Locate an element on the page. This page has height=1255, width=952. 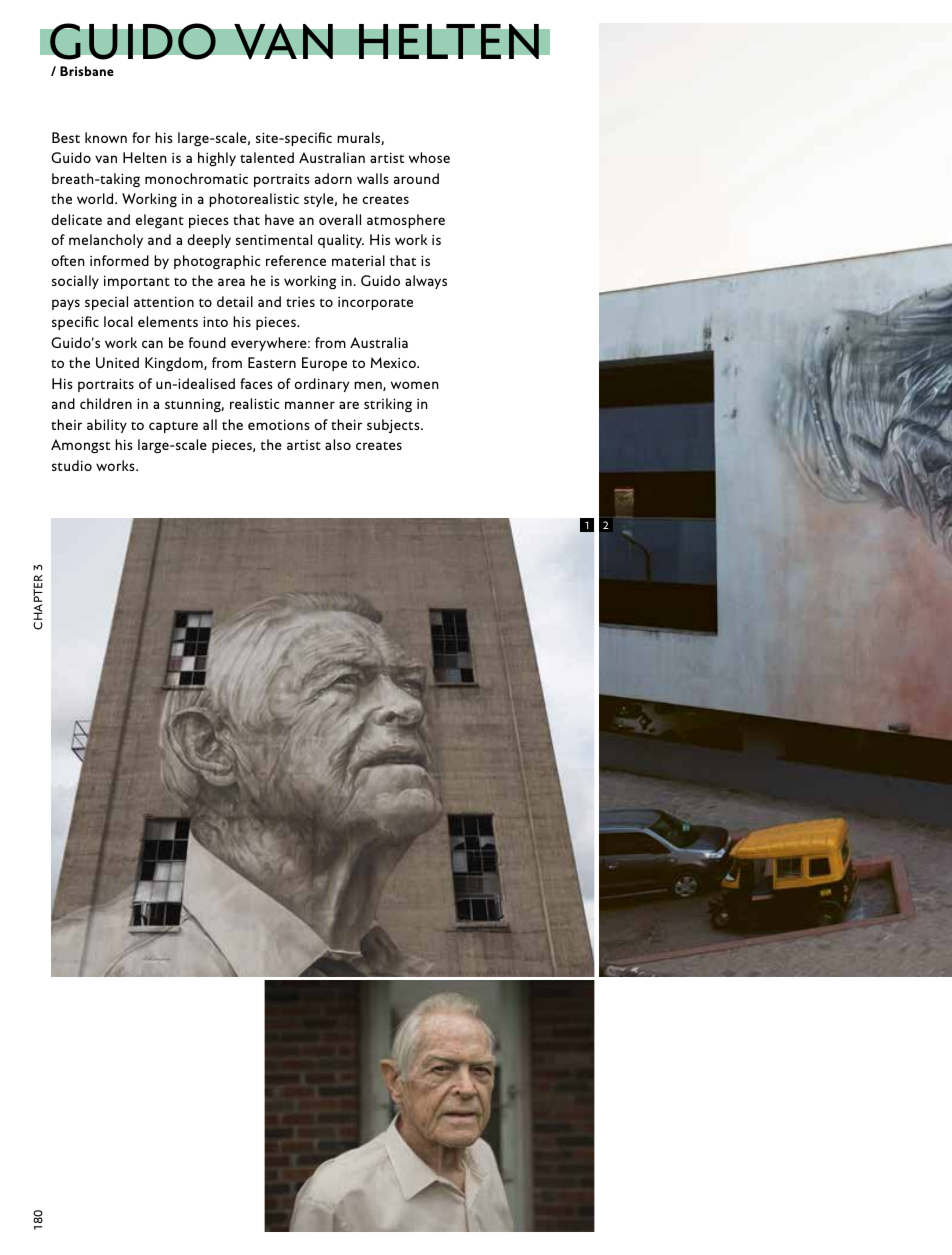
Amongst is located at coordinates (80, 446).
